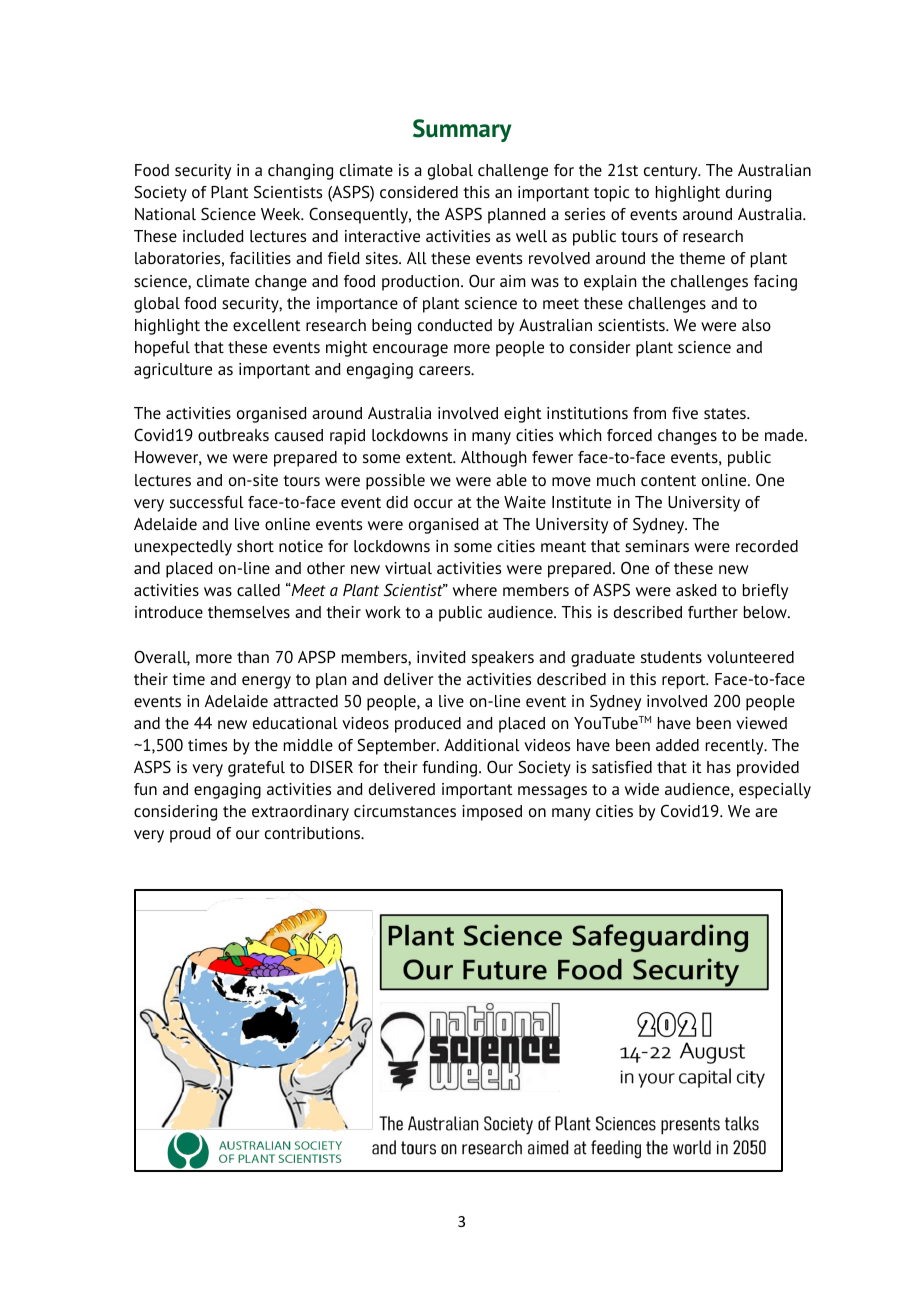  What do you see at coordinates (668, 480) in the screenshot?
I see `content` at bounding box center [668, 480].
